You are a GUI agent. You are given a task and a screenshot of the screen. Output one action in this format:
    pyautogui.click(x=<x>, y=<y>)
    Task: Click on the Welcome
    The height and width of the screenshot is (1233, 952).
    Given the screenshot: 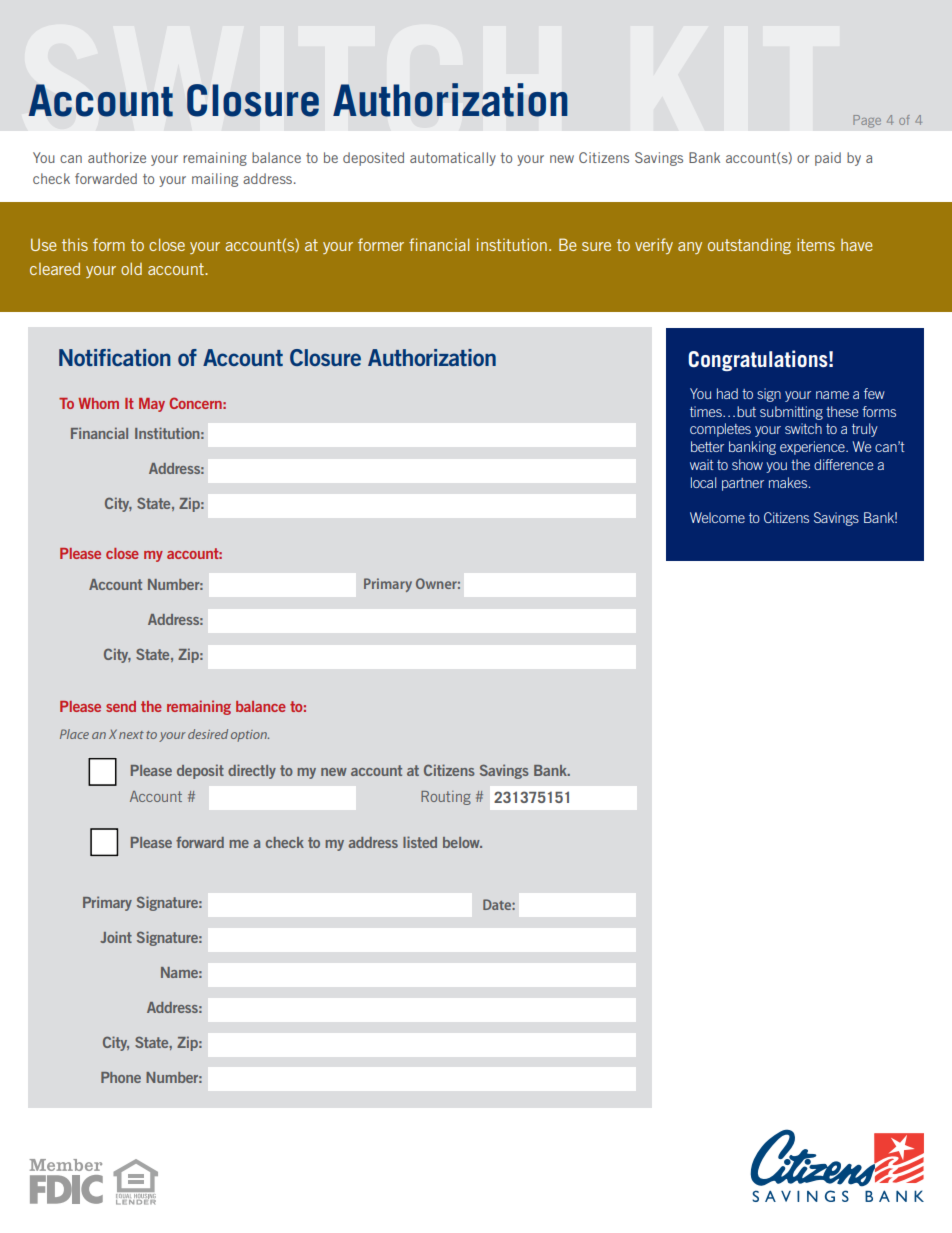 What is the action you would take?
    pyautogui.click(x=717, y=517)
